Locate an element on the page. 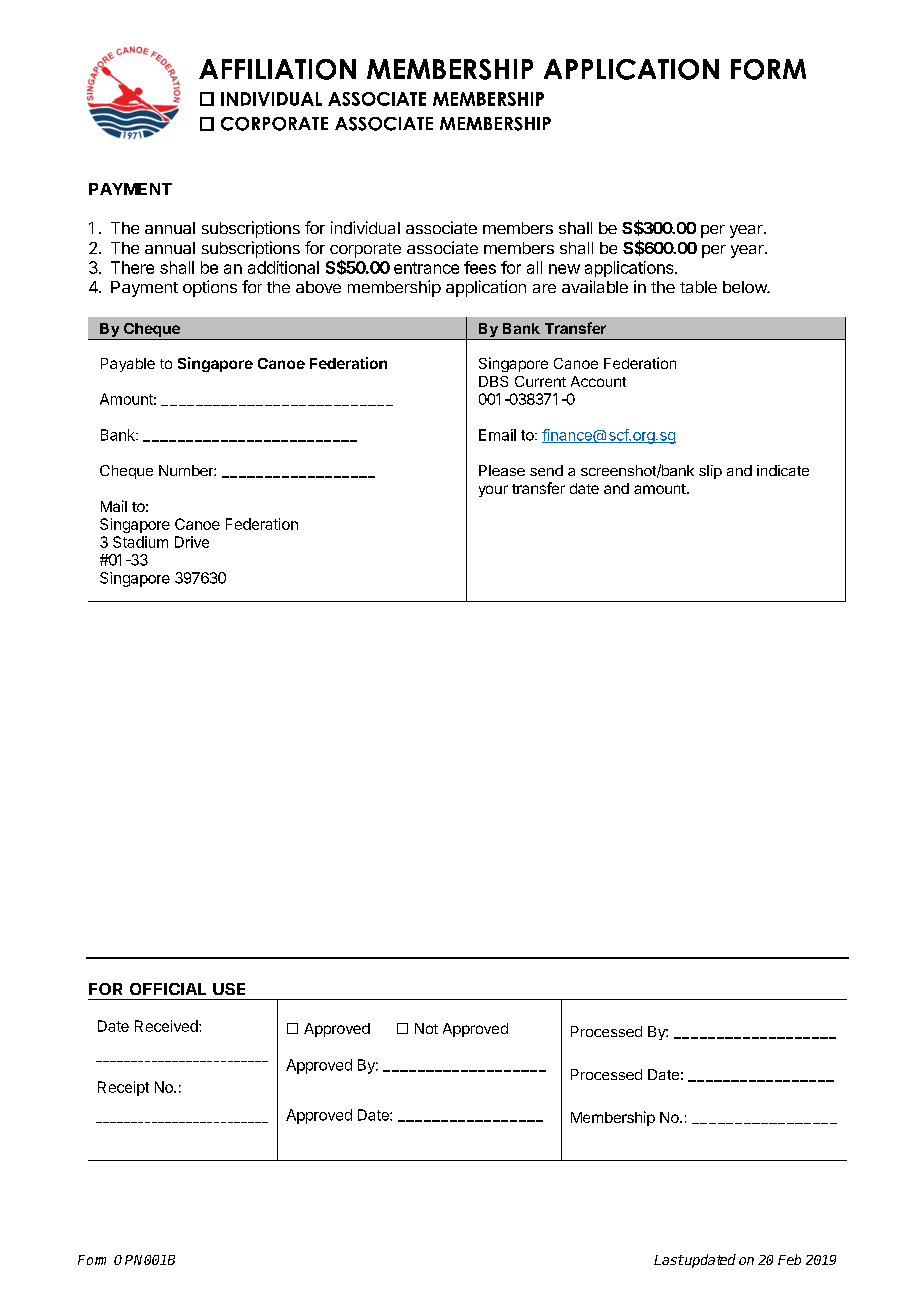 The width and height of the image is (924, 1308). Receipt is located at coordinates (123, 1088).
